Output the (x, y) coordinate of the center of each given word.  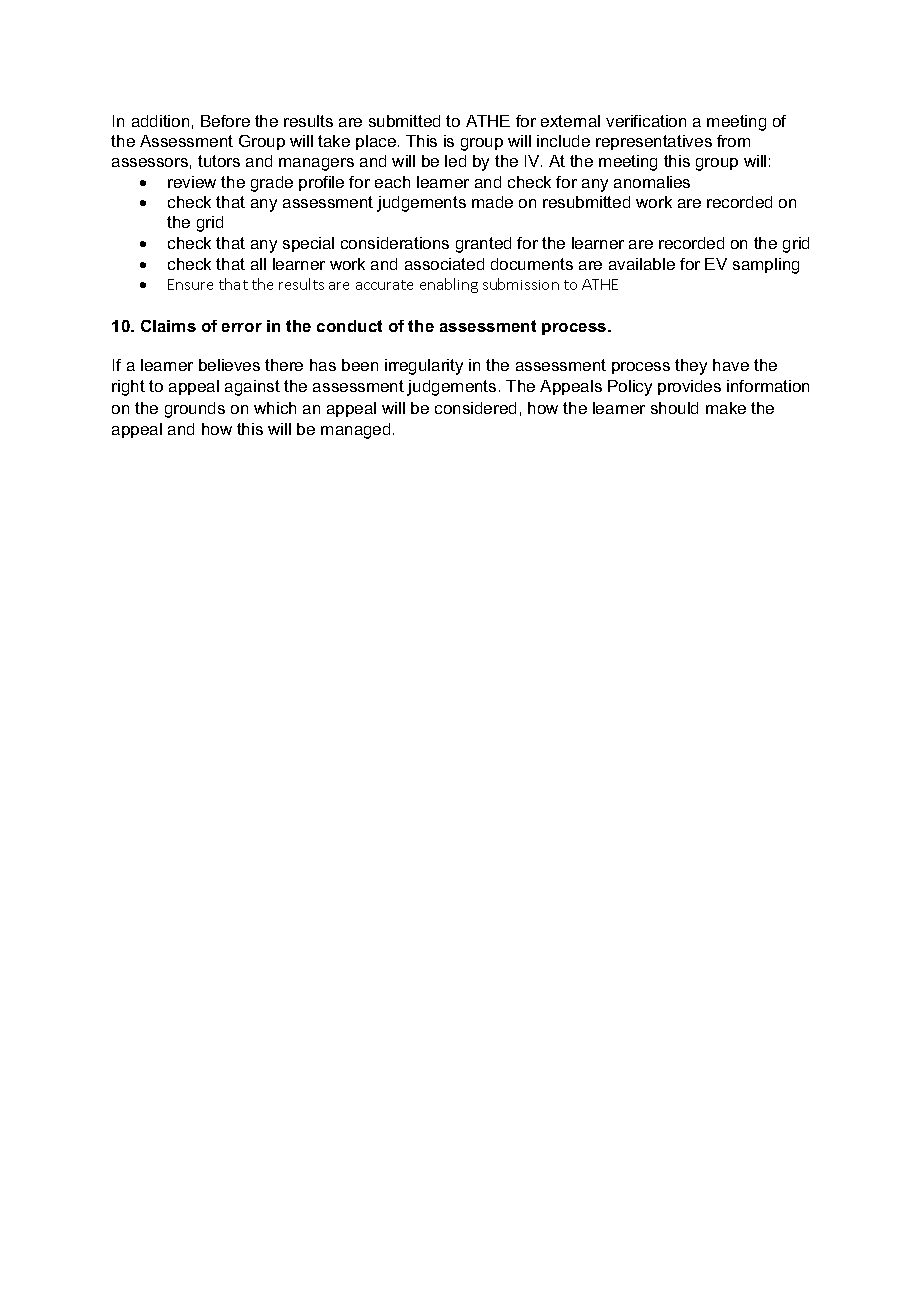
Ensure (190, 284)
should (674, 408)
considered (475, 408)
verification (646, 121)
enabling (449, 285)
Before (225, 121)
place (376, 142)
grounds (195, 410)
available (642, 264)
